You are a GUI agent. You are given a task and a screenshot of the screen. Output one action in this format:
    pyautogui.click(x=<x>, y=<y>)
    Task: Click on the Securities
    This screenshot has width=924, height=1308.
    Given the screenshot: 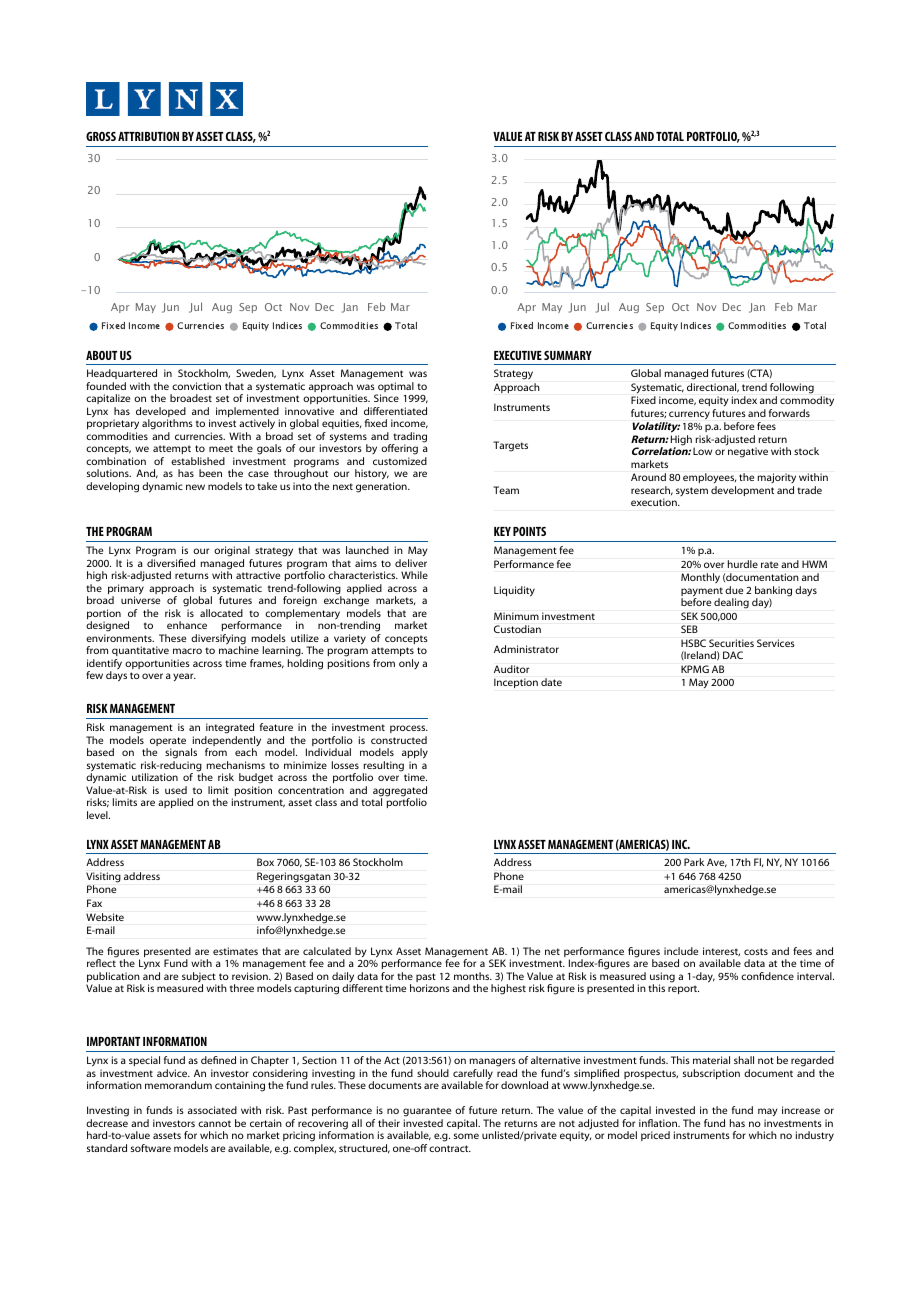 What is the action you would take?
    pyautogui.click(x=731, y=643)
